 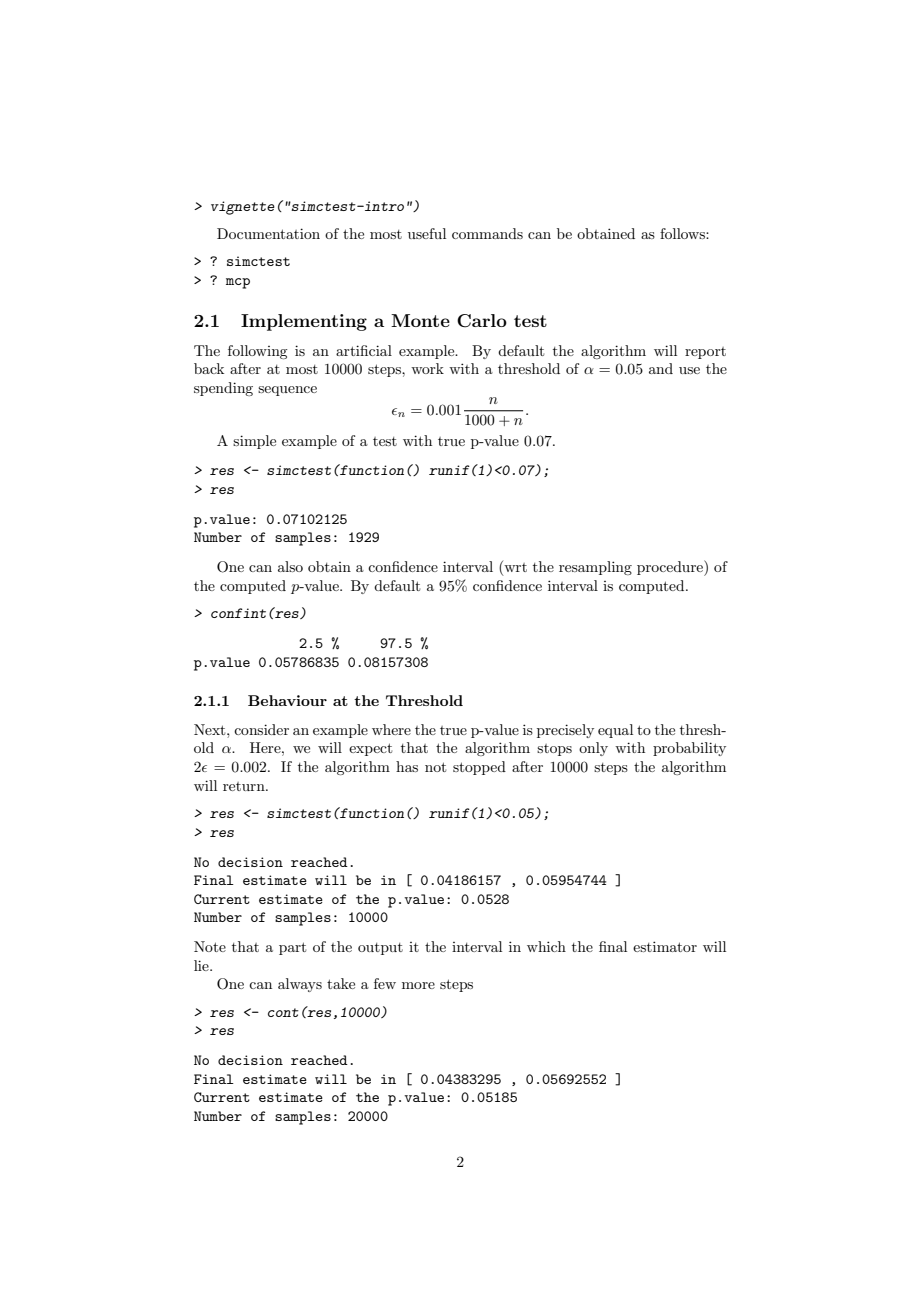 What do you see at coordinates (705, 353) in the screenshot?
I see `report` at bounding box center [705, 353].
